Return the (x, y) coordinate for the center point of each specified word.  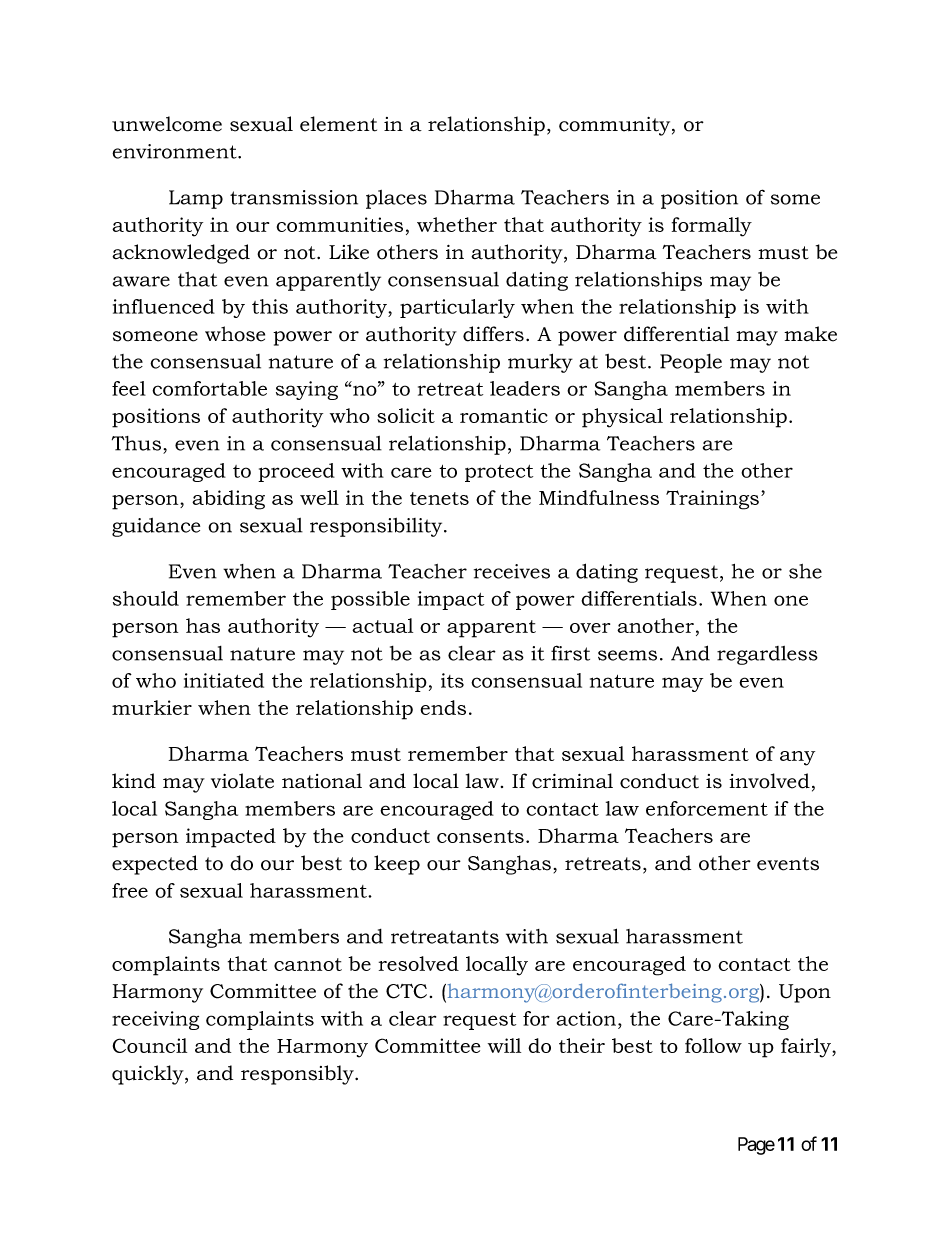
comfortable (209, 388)
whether (457, 224)
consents (480, 836)
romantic (504, 415)
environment (175, 151)
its (452, 680)
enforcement (707, 808)
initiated (224, 680)
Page (756, 1146)
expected (155, 865)
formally (712, 227)
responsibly (298, 1075)
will (504, 1045)
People (691, 363)
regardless (767, 655)
